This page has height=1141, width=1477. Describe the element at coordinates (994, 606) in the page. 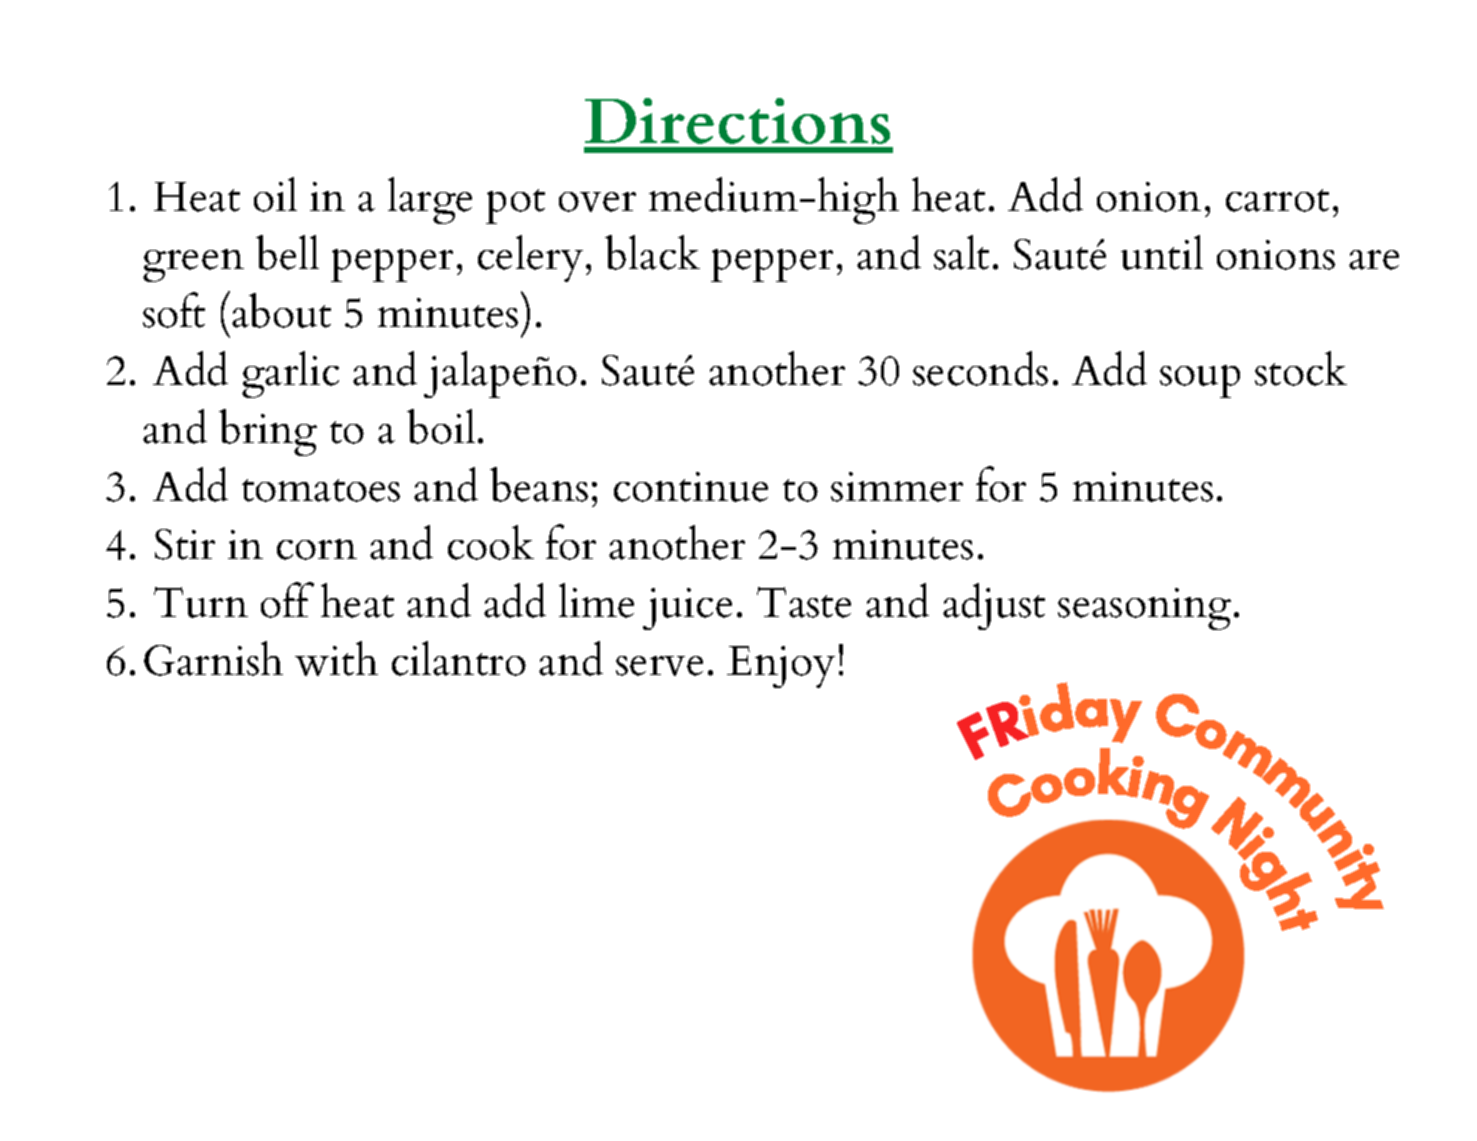

I see `adjust` at that location.
